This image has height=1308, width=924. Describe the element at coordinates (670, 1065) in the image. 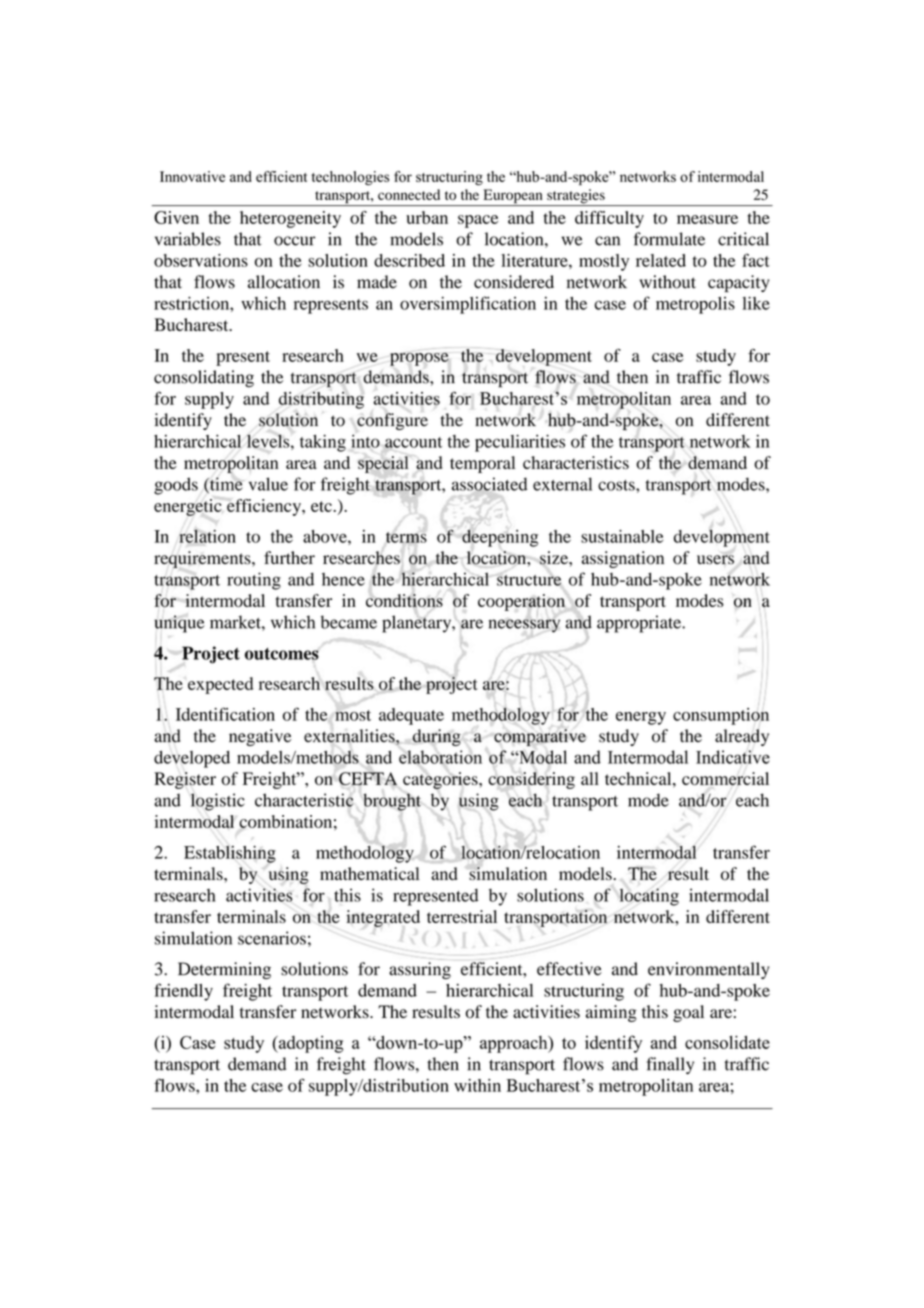

I see `finally` at that location.
